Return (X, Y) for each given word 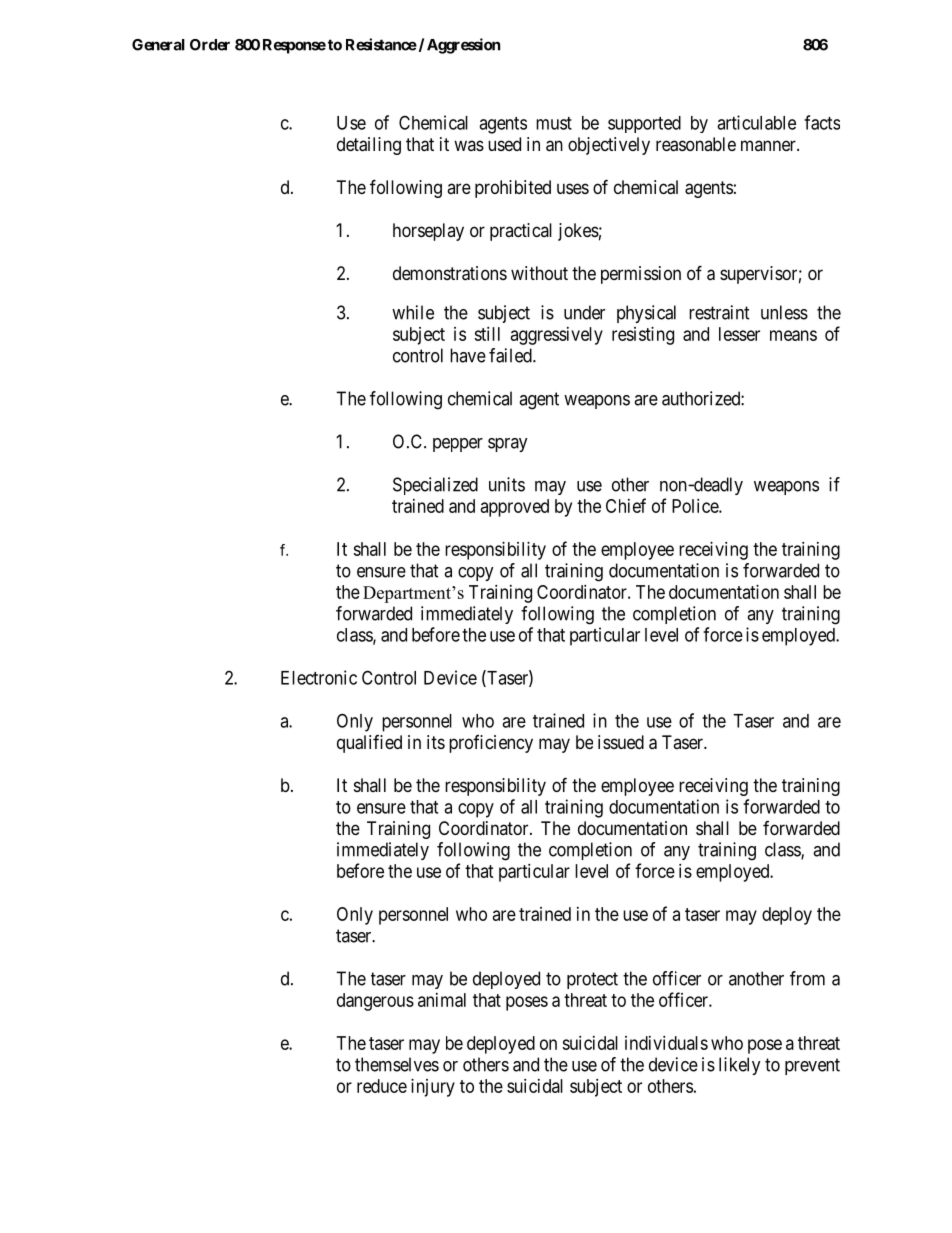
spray (508, 445)
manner (769, 145)
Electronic (319, 677)
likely (740, 1066)
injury (433, 1088)
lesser (739, 334)
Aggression (463, 46)
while (413, 312)
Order (210, 45)
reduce (382, 1086)
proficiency (491, 744)
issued (621, 742)
